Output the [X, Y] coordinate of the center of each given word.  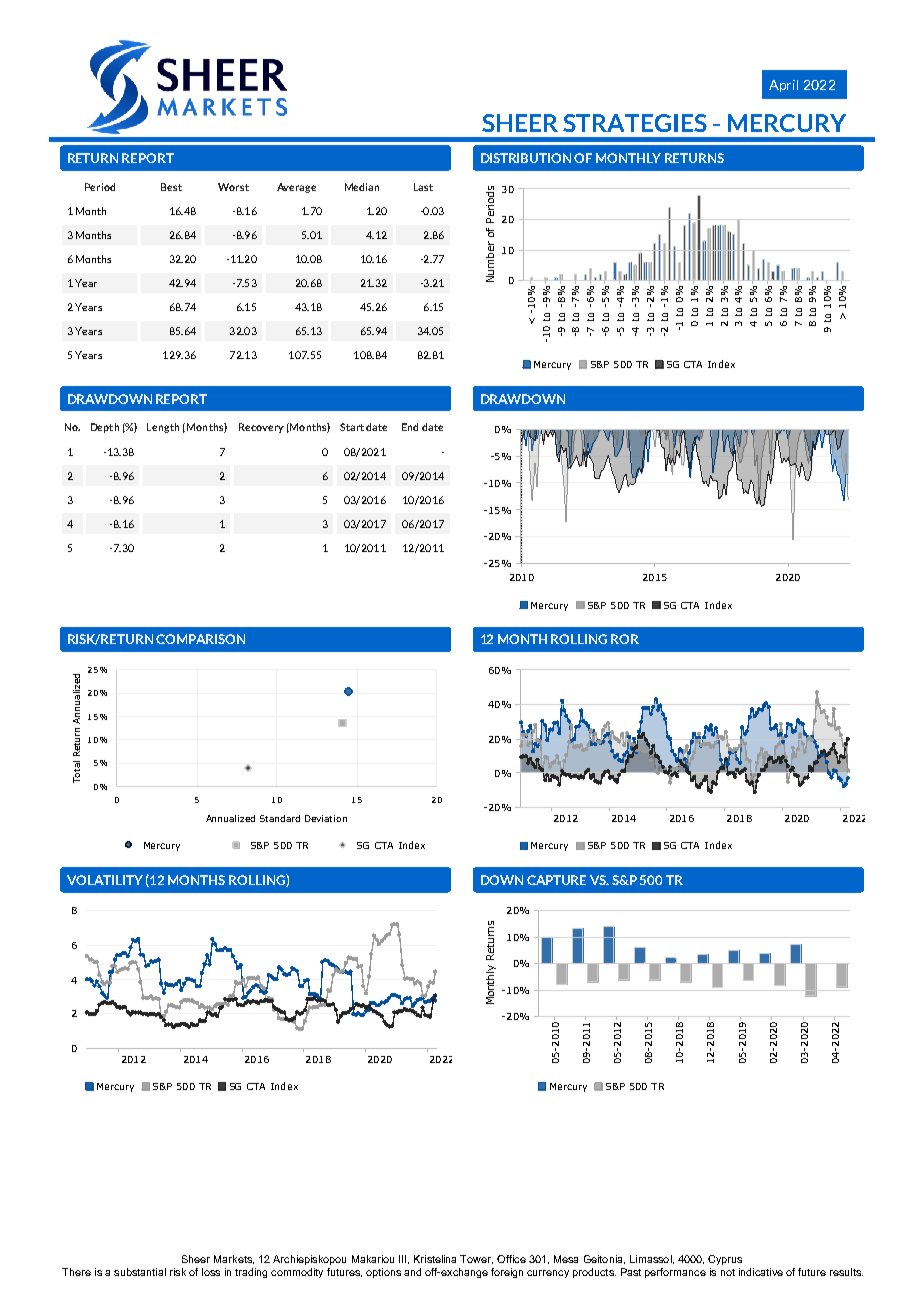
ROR [625, 639]
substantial [140, 1272]
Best [171, 187]
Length [163, 428]
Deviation [326, 818]
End [410, 427]
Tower [476, 1259]
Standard [280, 818]
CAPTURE [556, 880]
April [783, 86]
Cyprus [725, 1260]
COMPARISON [200, 639]
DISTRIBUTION [526, 158]
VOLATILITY [105, 880]
